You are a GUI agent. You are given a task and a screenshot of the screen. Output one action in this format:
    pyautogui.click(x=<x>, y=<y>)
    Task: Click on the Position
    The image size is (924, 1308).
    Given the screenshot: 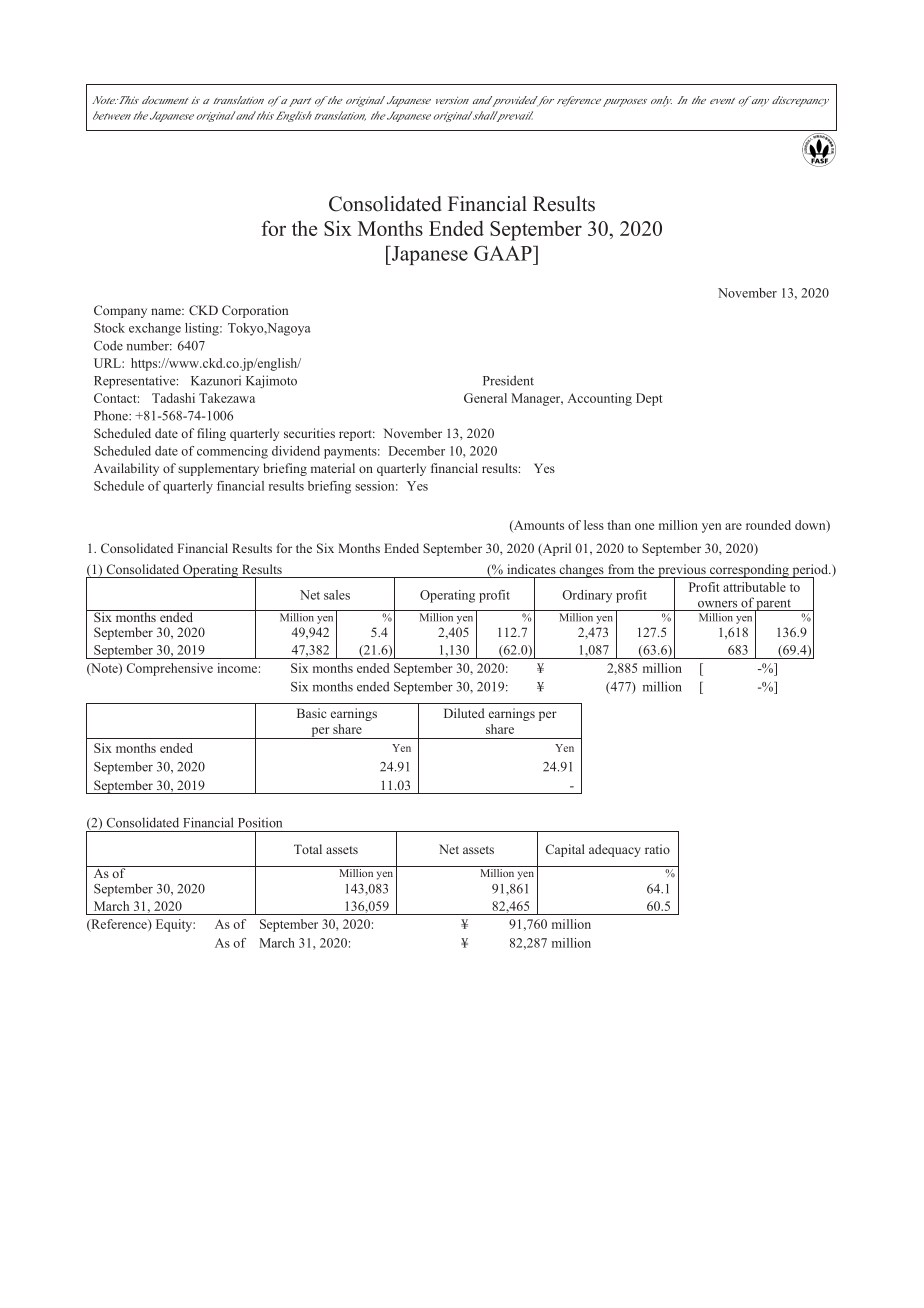 What is the action you would take?
    pyautogui.click(x=260, y=822)
